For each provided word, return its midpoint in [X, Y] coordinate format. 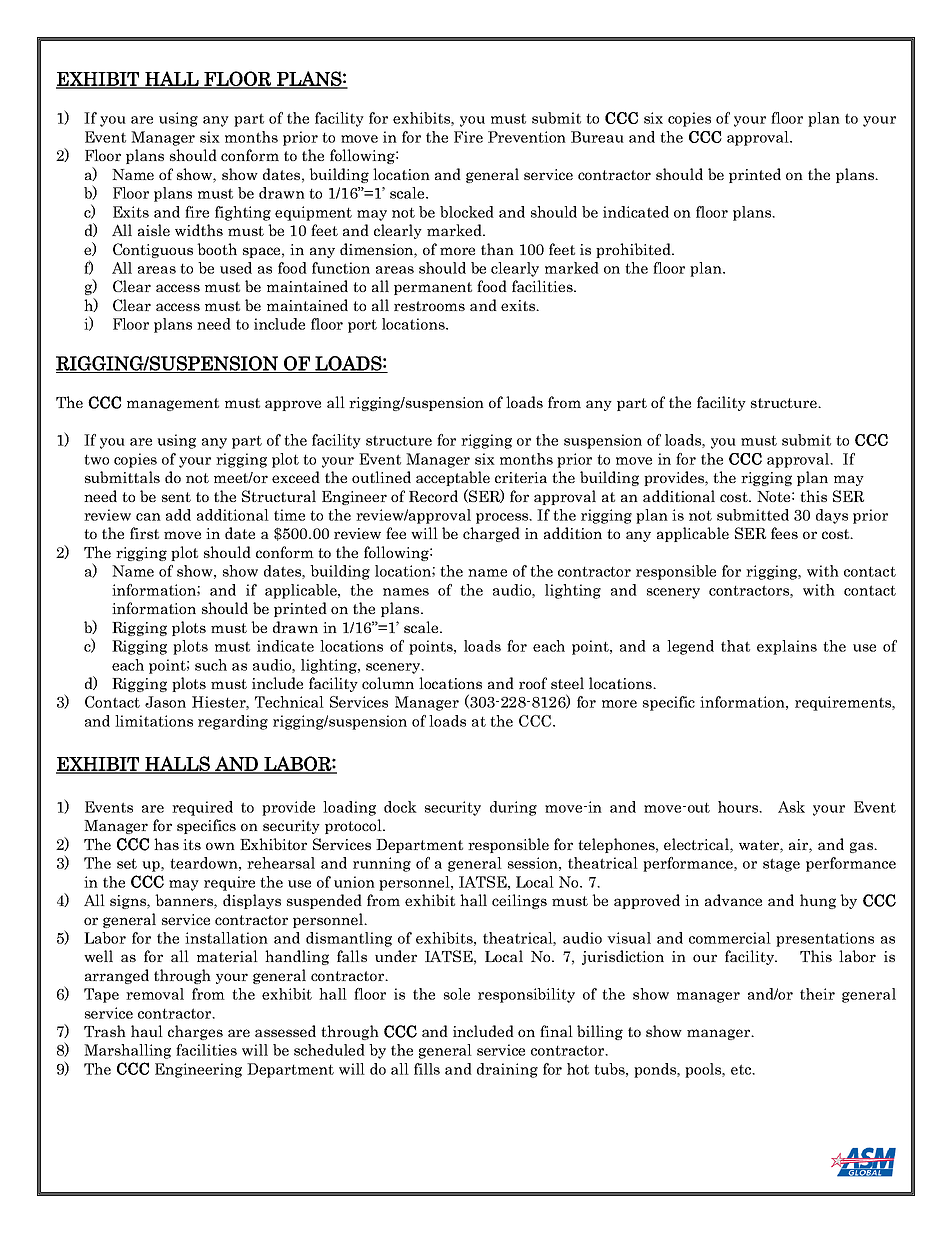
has [166, 844]
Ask [791, 807]
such [211, 665]
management [173, 404]
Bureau [597, 137]
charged [491, 534]
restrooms [429, 306]
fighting [243, 213]
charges [195, 1032]
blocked [467, 212]
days [832, 516]
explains [787, 647]
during [513, 808]
